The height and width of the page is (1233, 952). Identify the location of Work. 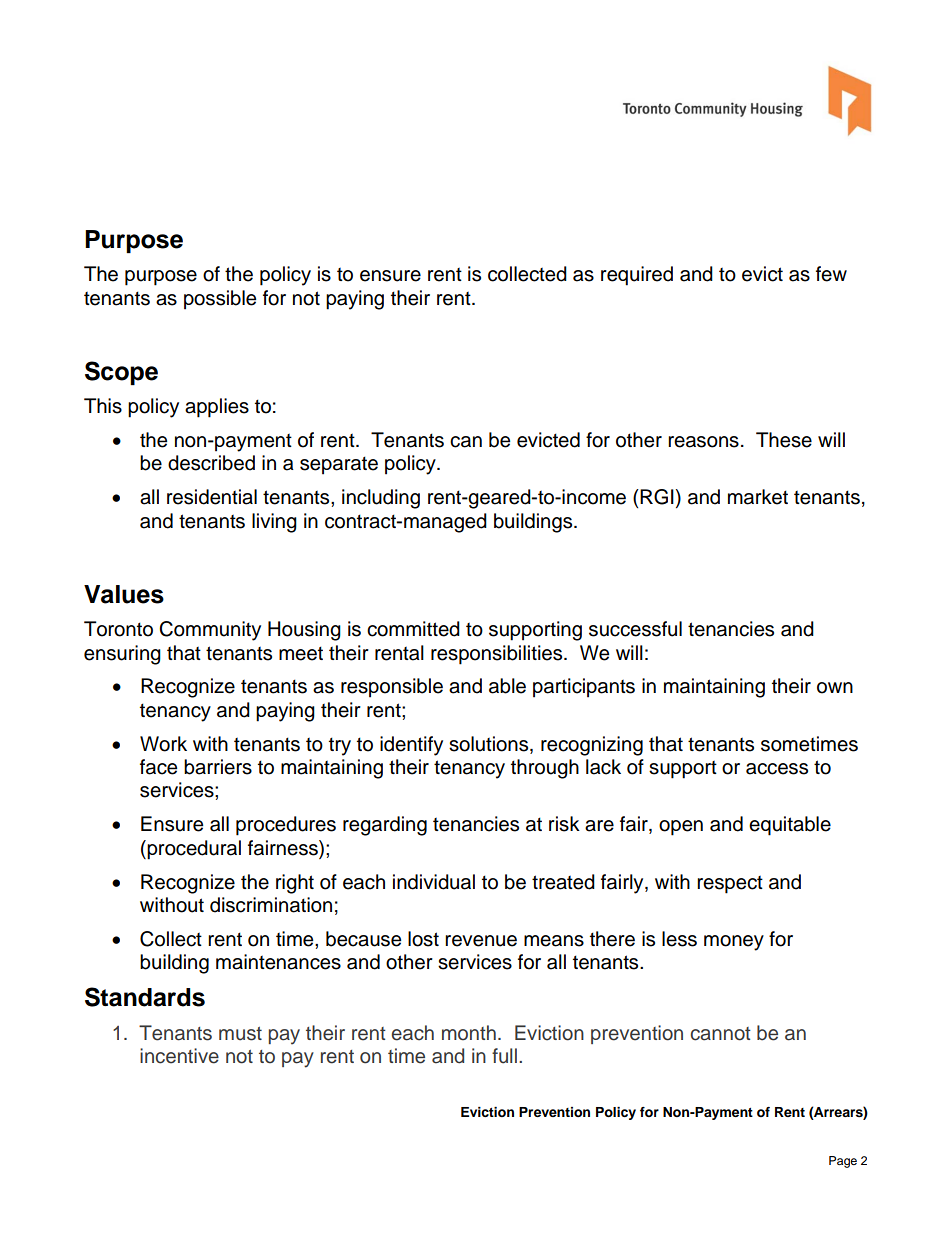
(163, 744).
